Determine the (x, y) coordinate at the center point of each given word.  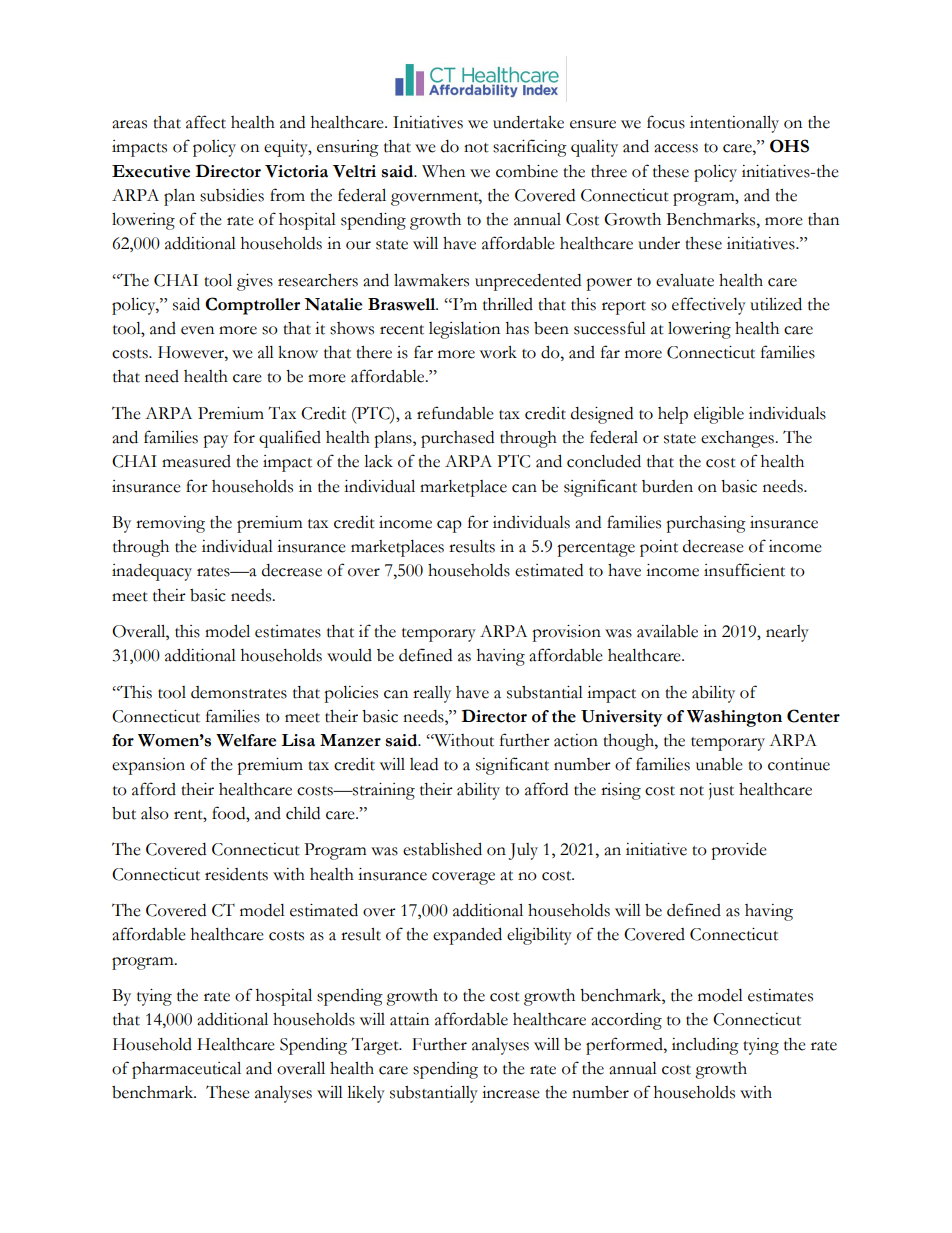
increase (511, 1092)
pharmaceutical (186, 1070)
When (443, 171)
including (705, 1046)
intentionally (734, 124)
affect (206, 122)
